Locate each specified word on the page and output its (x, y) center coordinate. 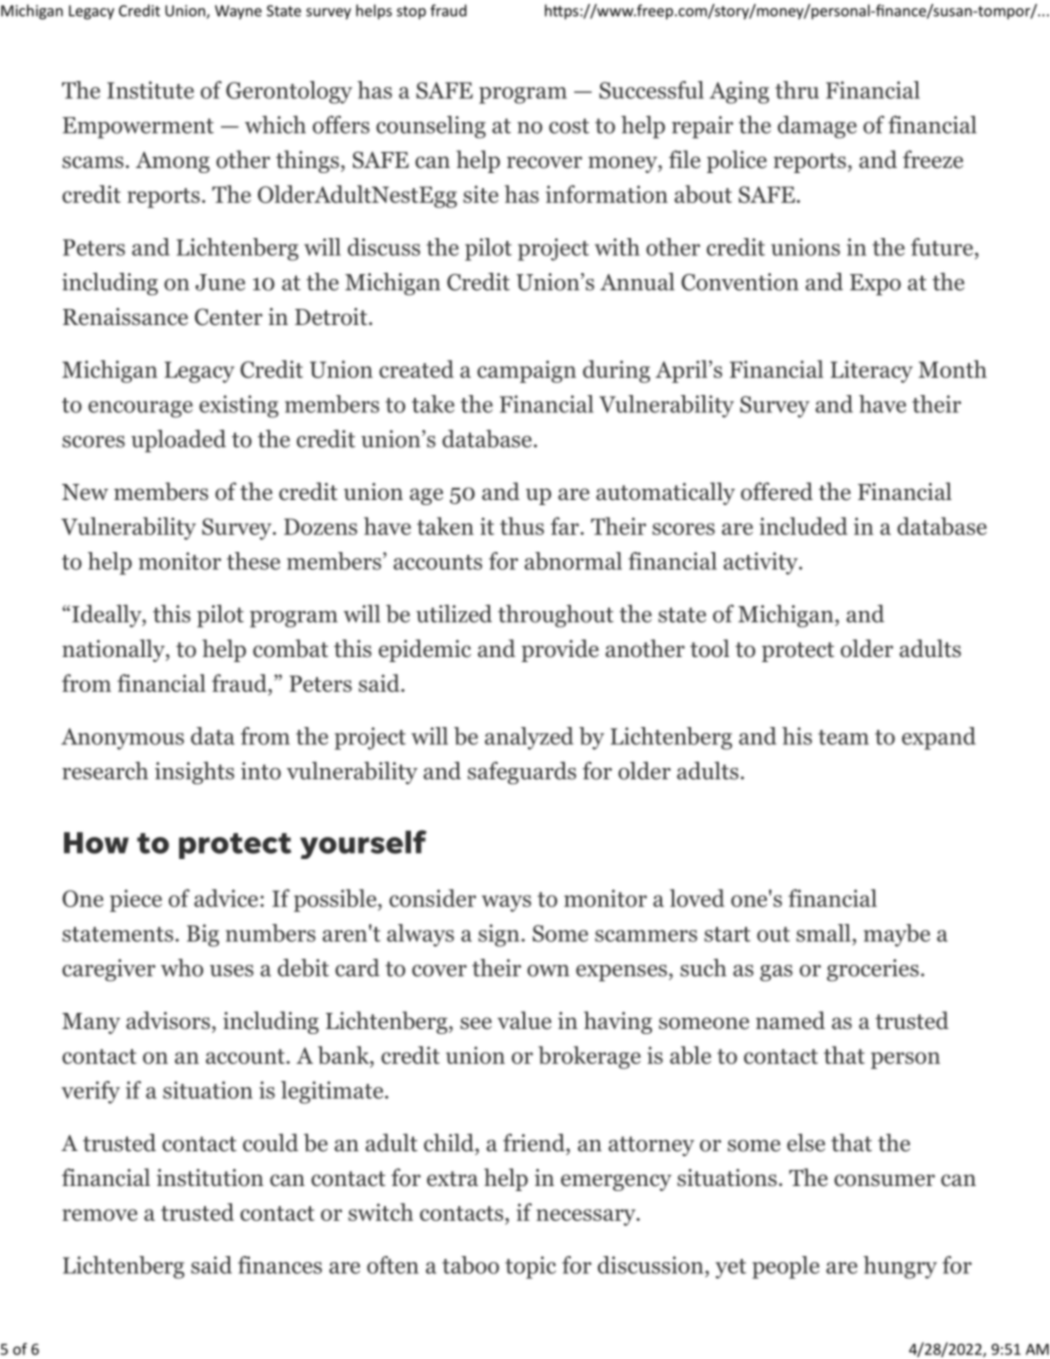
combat (290, 648)
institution (210, 1178)
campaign (526, 371)
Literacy (871, 371)
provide (560, 650)
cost (569, 126)
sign (498, 935)
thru (797, 90)
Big (203, 935)
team (843, 737)
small (823, 933)
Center (229, 317)
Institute (150, 90)
